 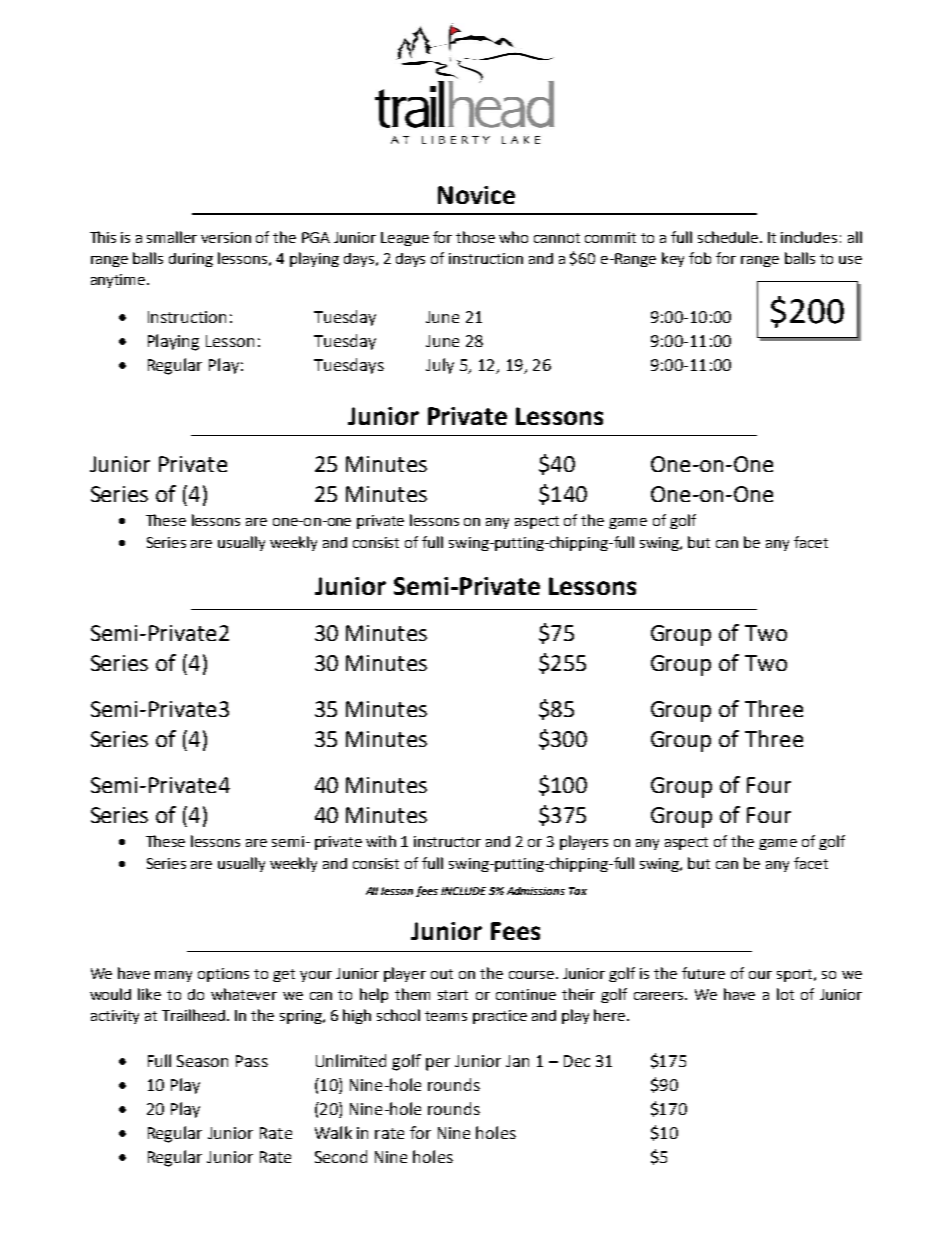 What do you see at coordinates (578, 891) in the screenshot?
I see `Tax` at bounding box center [578, 891].
